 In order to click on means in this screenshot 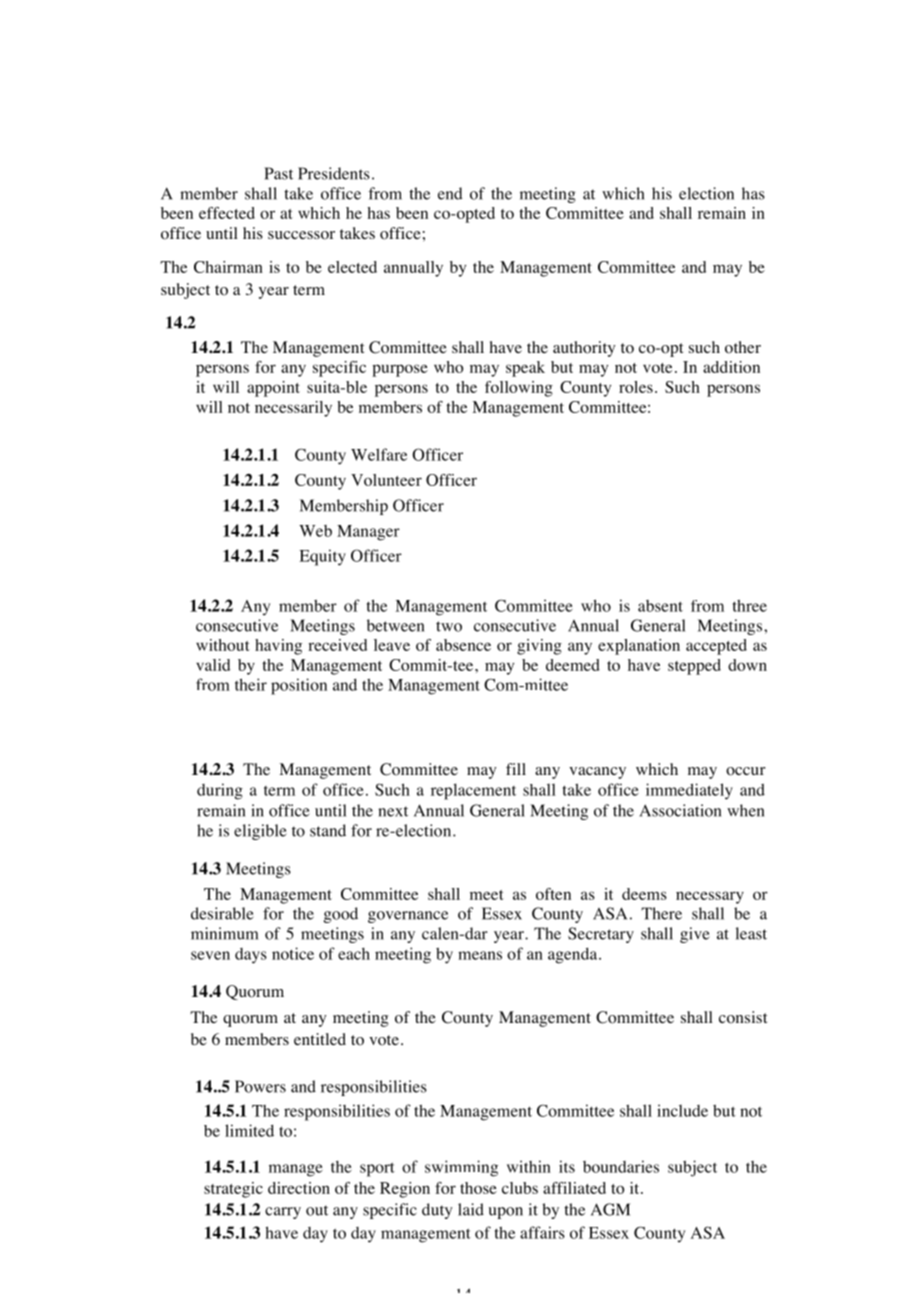, I will do `click(480, 955)`.
